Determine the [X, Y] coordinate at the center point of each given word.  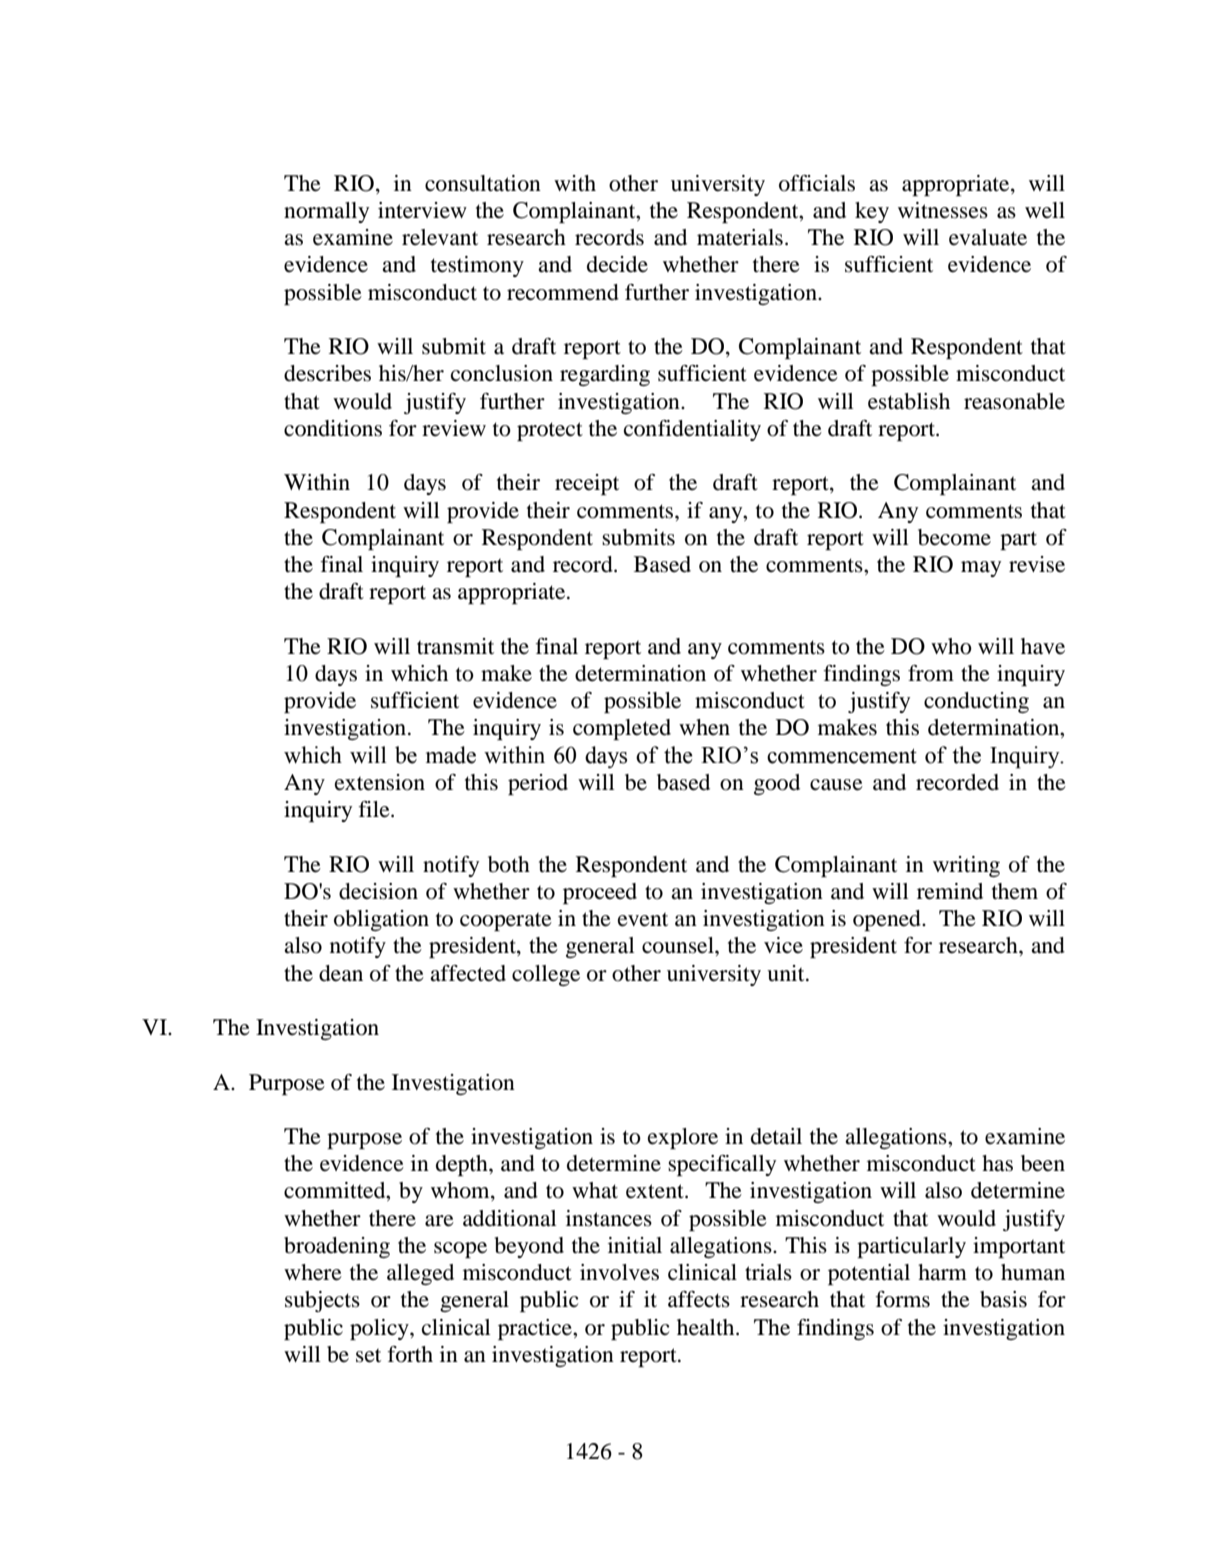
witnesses [943, 210]
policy [380, 1329]
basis [1003, 1299]
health [707, 1327]
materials [740, 237]
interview [422, 210]
